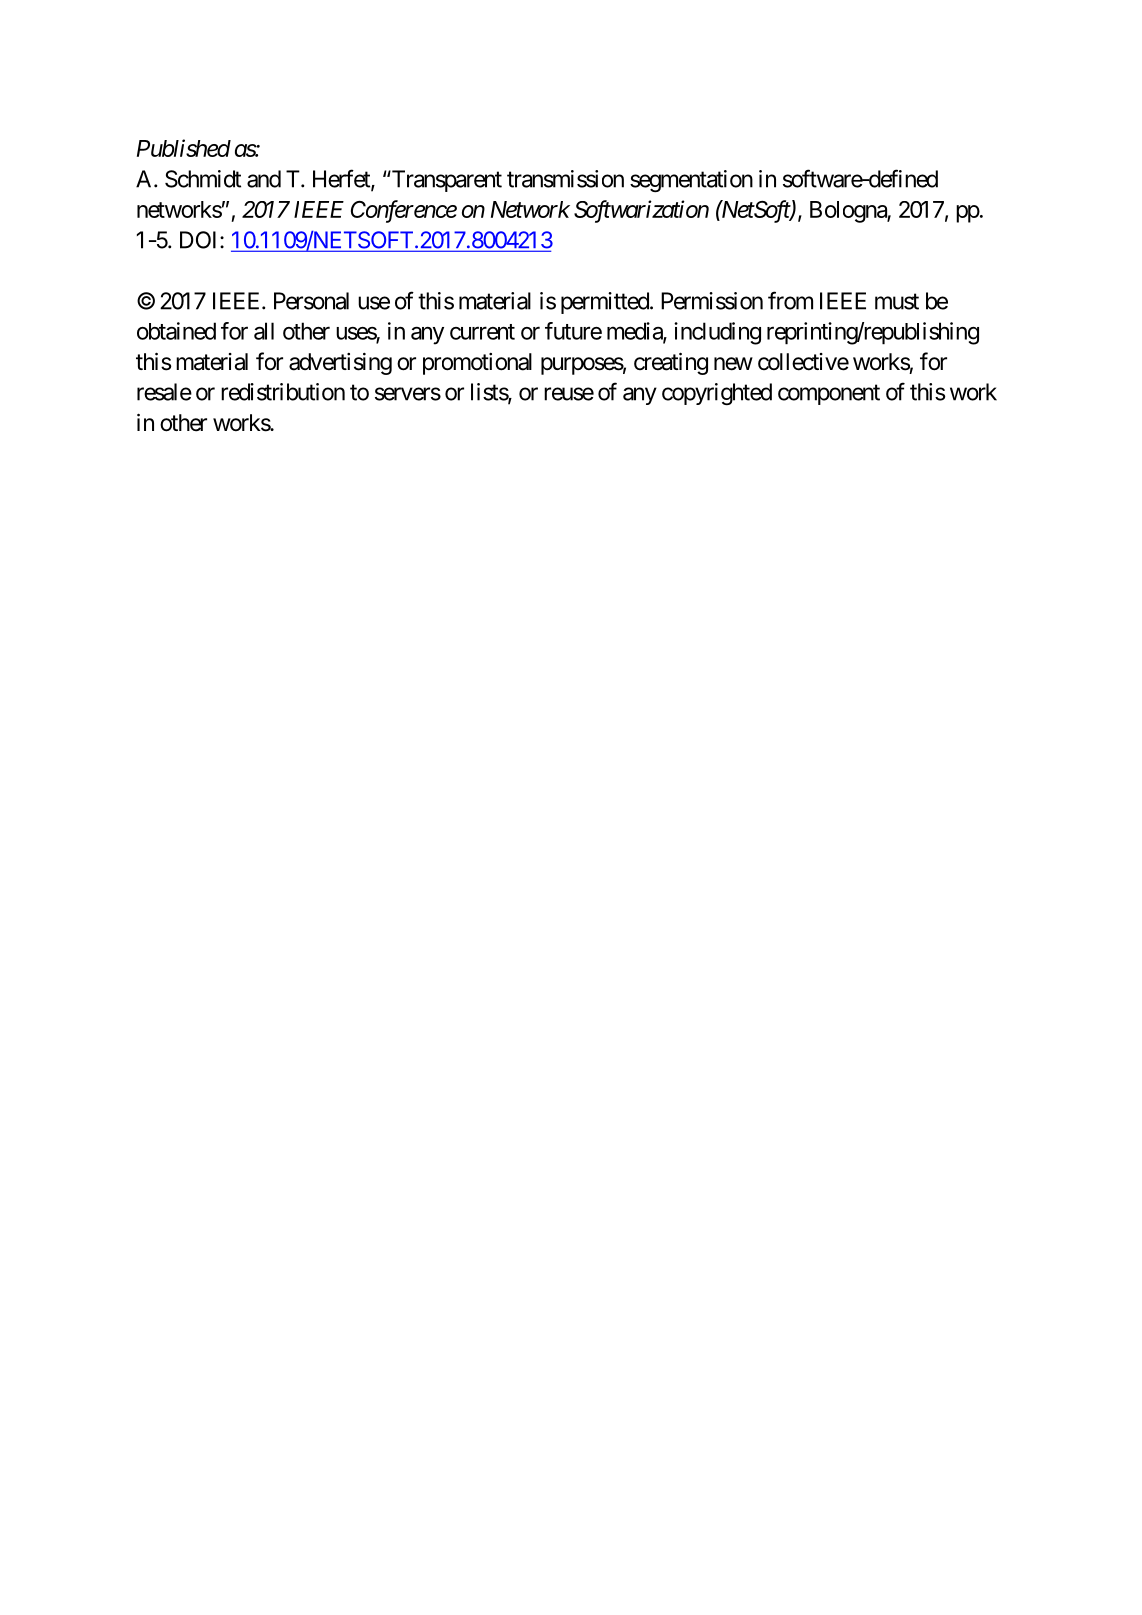  What do you see at coordinates (482, 332) in the image?
I see `current` at bounding box center [482, 332].
